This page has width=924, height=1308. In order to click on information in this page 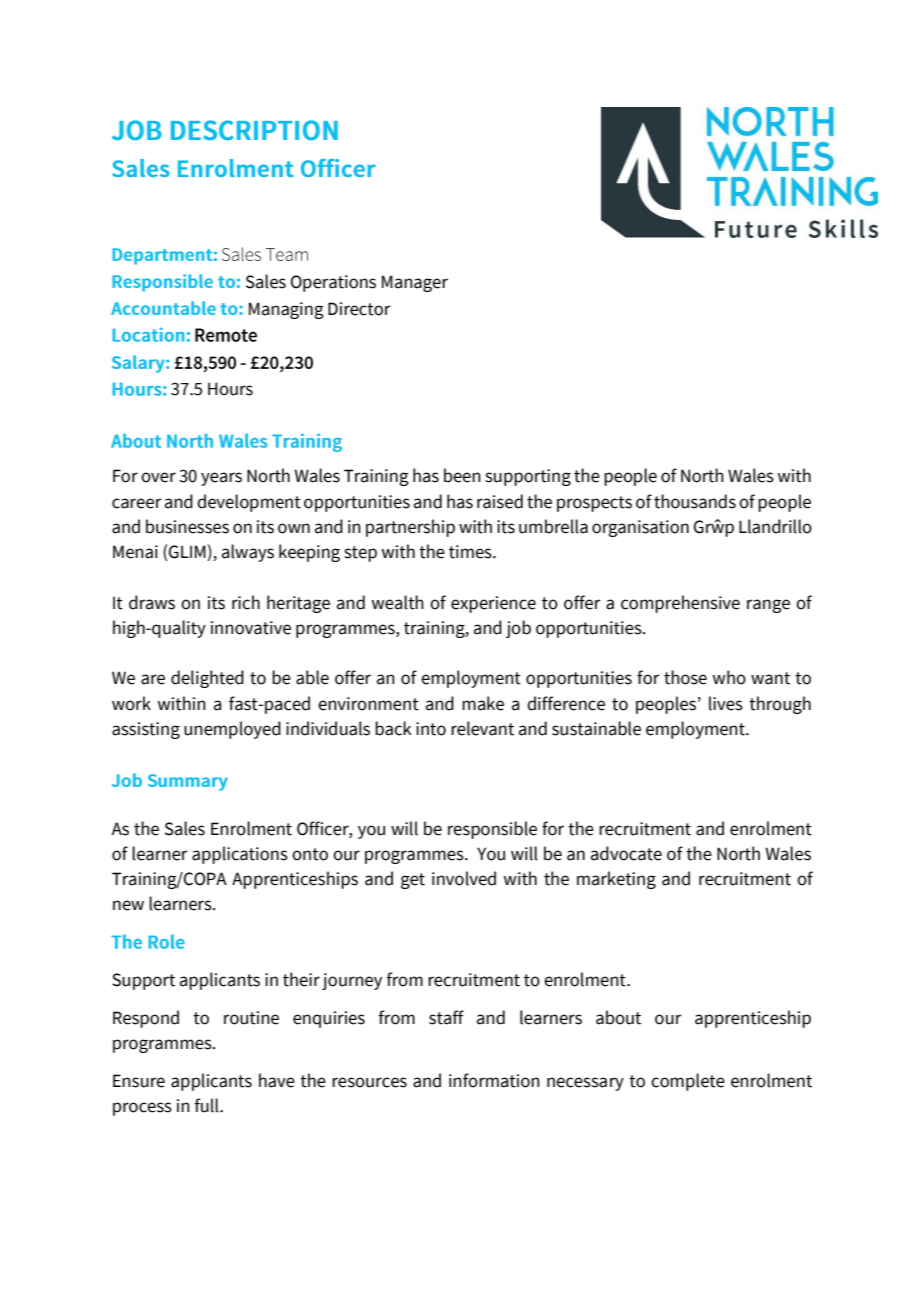, I will do `click(494, 1080)`.
